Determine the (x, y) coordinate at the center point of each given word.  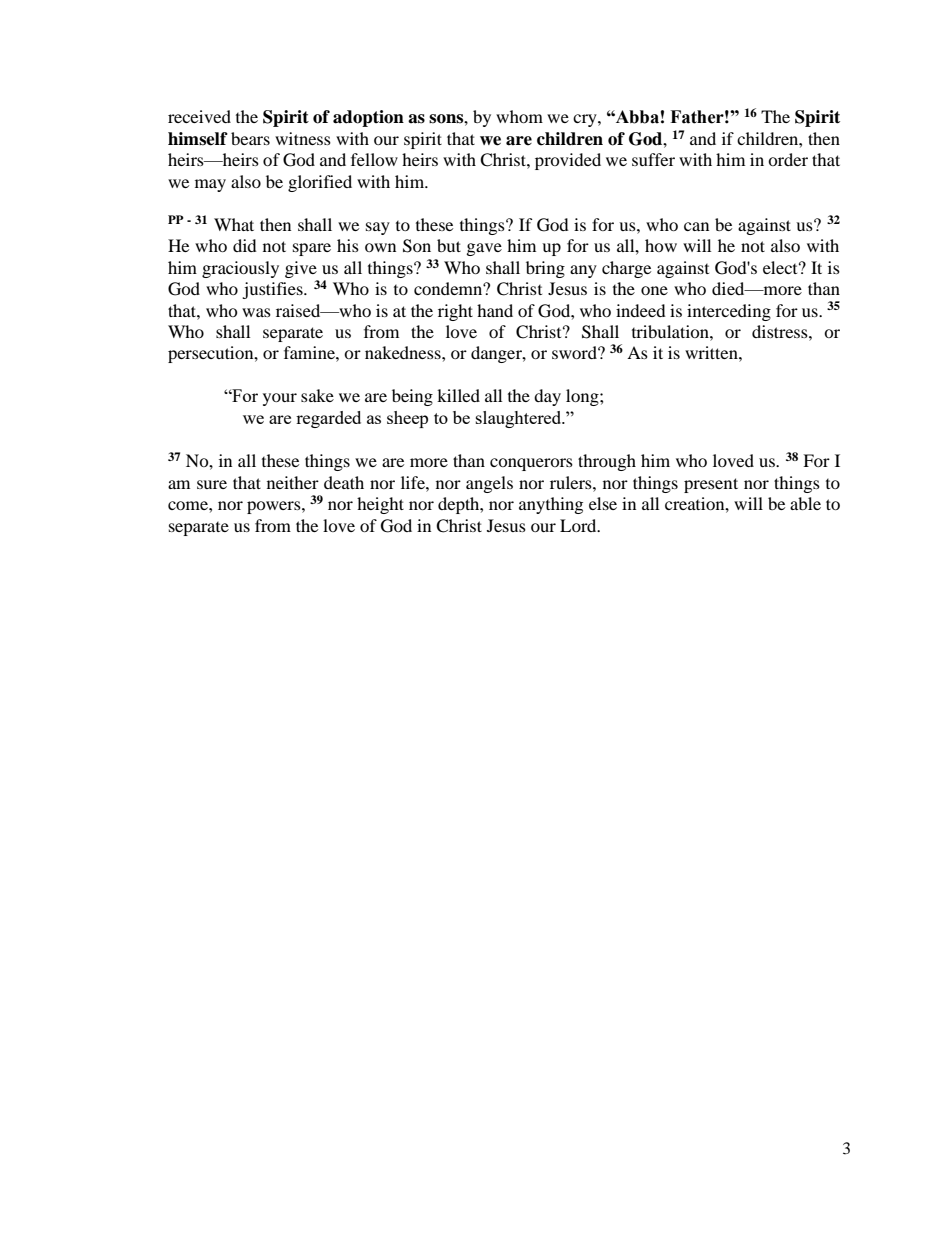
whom (519, 116)
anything (551, 505)
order (788, 159)
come (189, 505)
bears (250, 138)
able (805, 503)
